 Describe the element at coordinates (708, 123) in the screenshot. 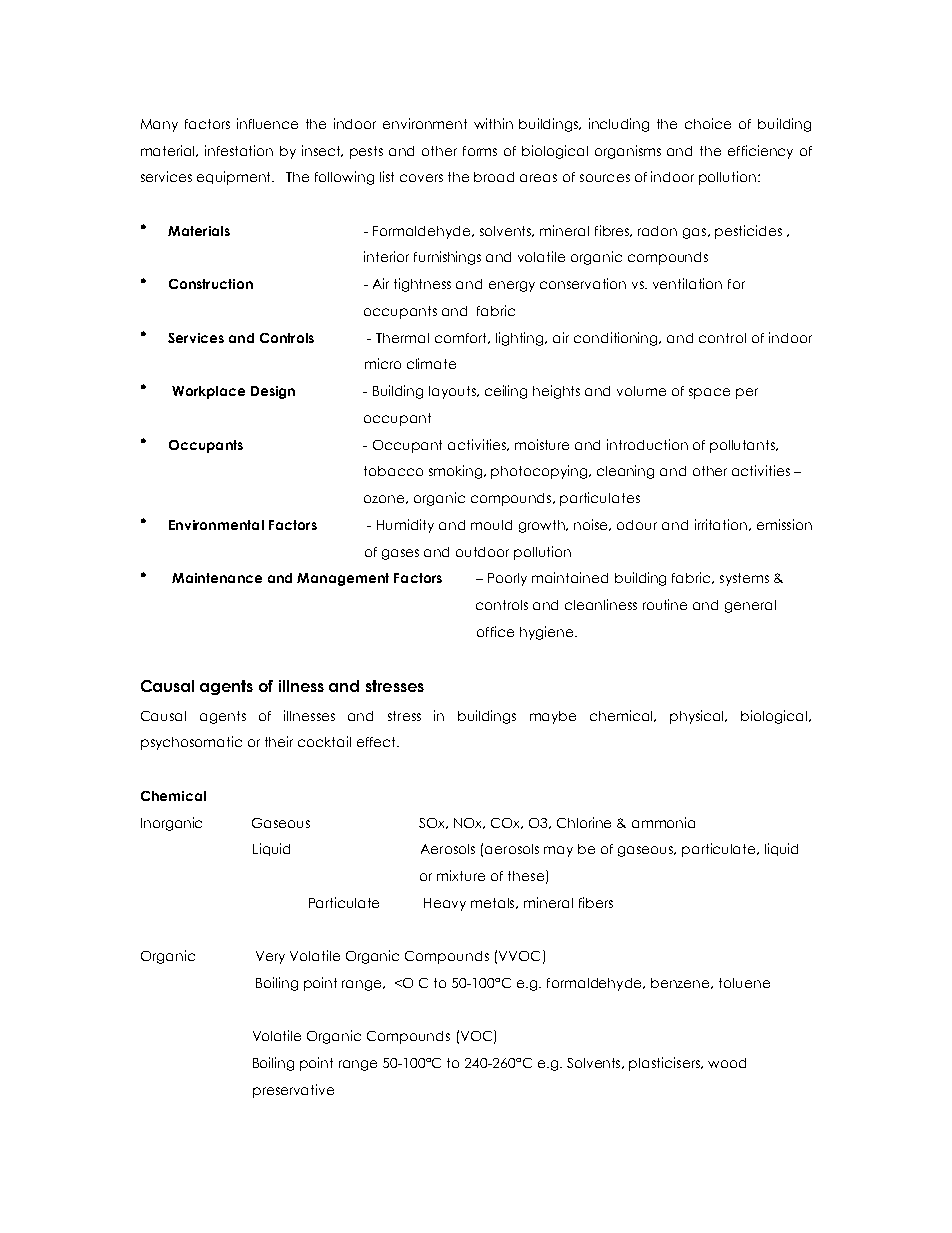

I see `choice` at that location.
